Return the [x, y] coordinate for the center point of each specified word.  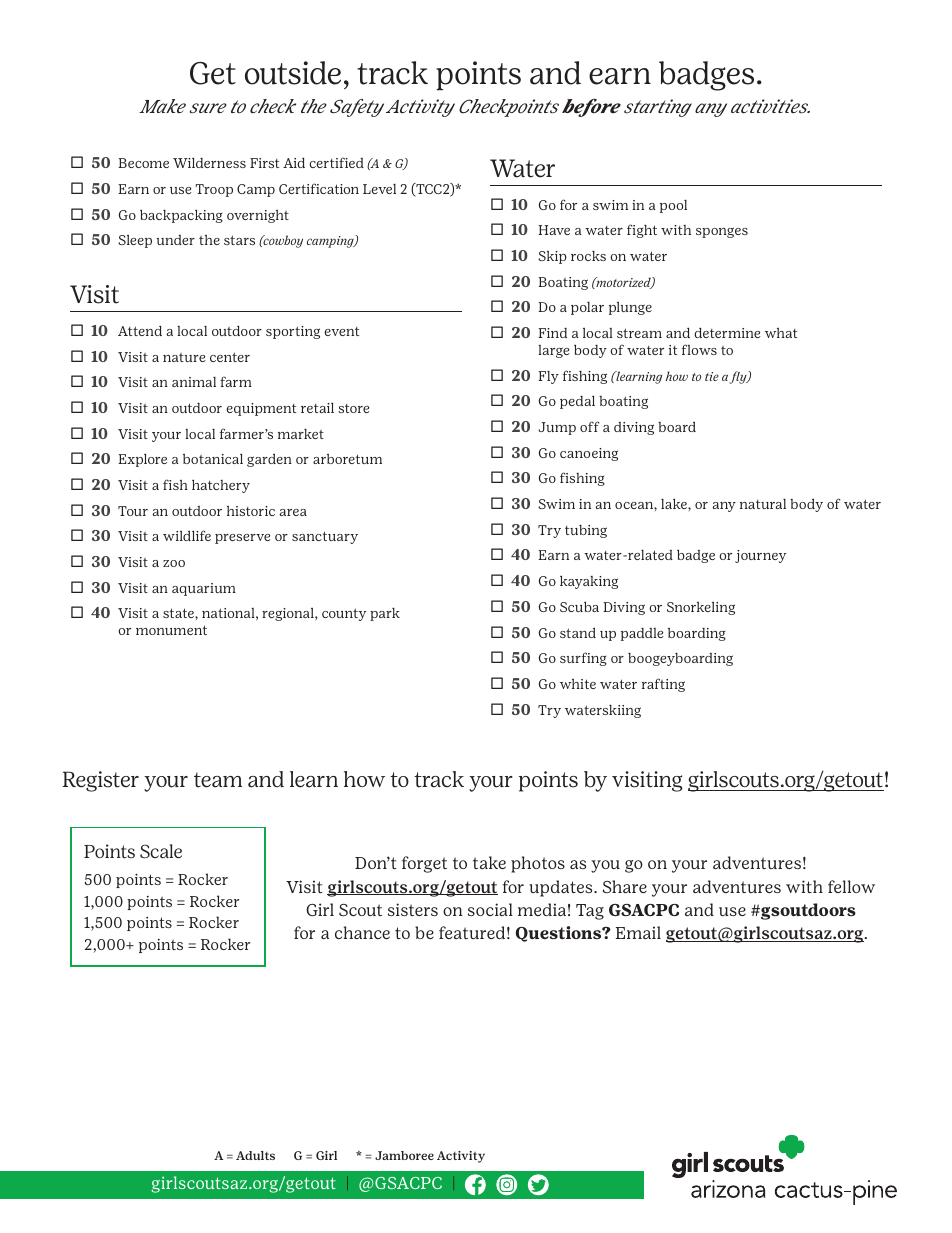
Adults [255, 1155]
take [489, 862]
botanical [213, 458]
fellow [851, 886]
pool [673, 206]
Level [379, 189]
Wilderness [209, 162]
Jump [557, 428]
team [218, 780]
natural [763, 504]
